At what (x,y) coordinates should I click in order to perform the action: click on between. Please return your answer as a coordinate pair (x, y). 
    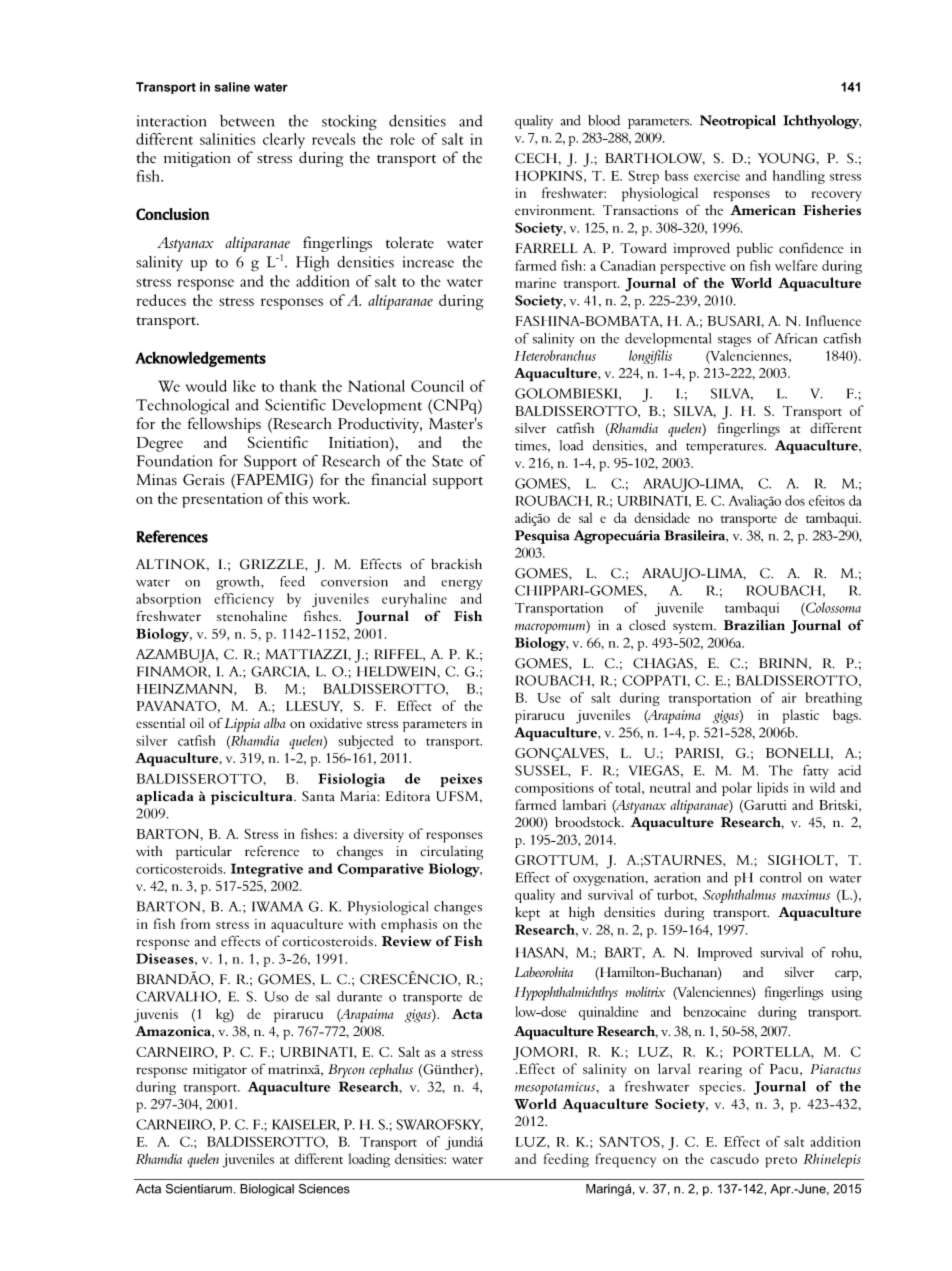
    Looking at the image, I should click on (247, 121).
